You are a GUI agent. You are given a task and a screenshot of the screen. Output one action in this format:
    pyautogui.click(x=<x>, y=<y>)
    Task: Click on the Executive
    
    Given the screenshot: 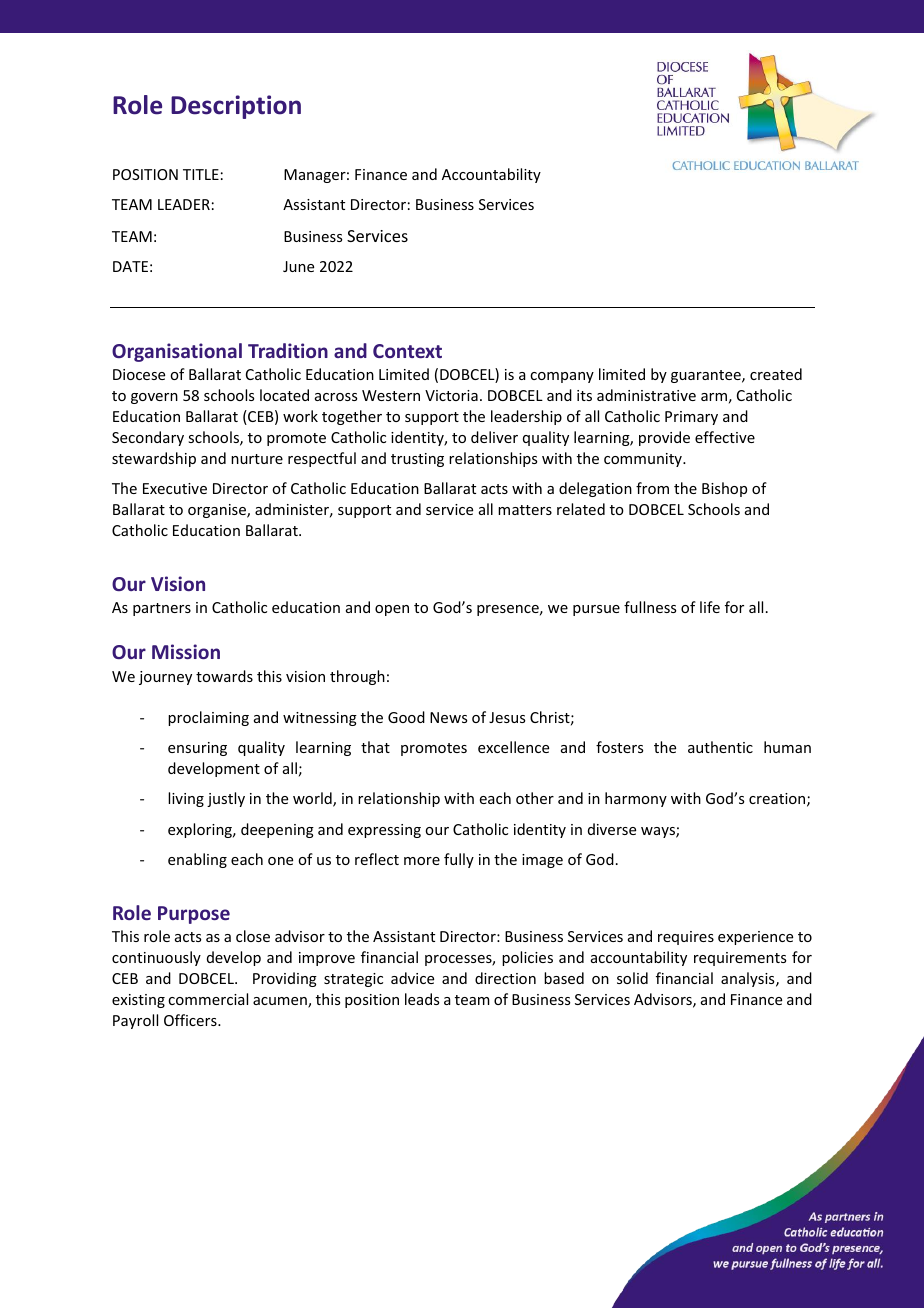 What is the action you would take?
    pyautogui.click(x=175, y=488)
